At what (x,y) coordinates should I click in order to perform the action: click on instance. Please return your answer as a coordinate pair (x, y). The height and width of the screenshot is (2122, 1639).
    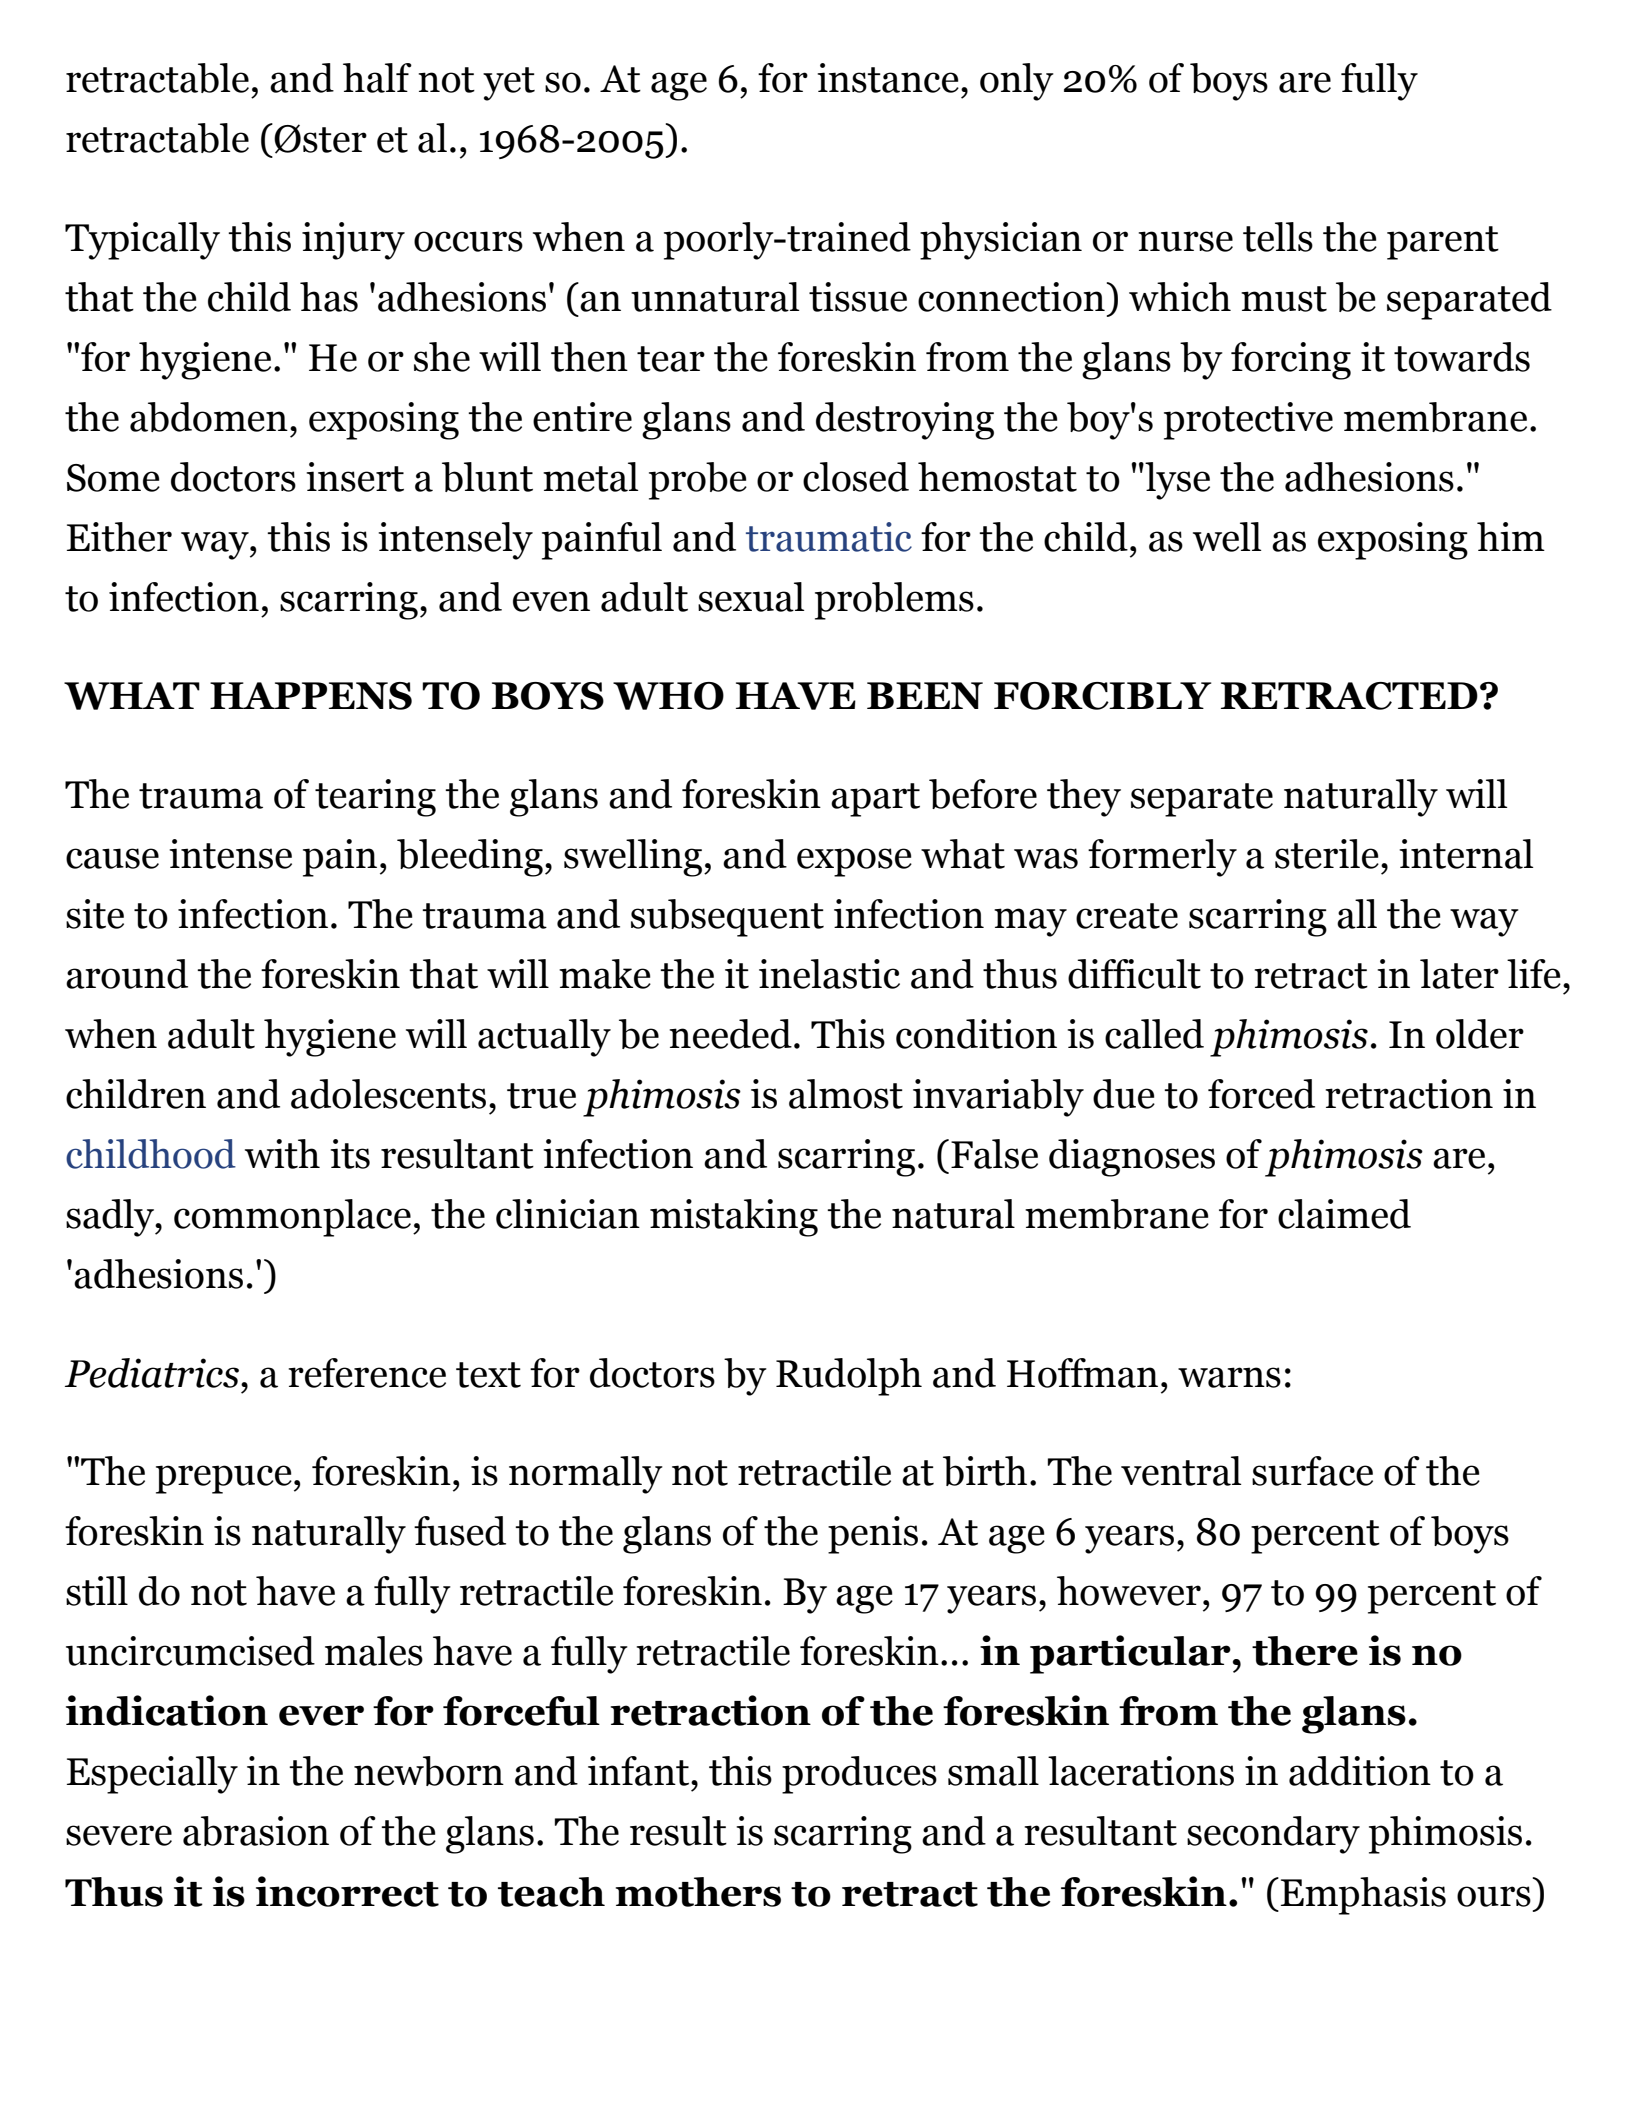
    Looking at the image, I should click on (888, 78).
